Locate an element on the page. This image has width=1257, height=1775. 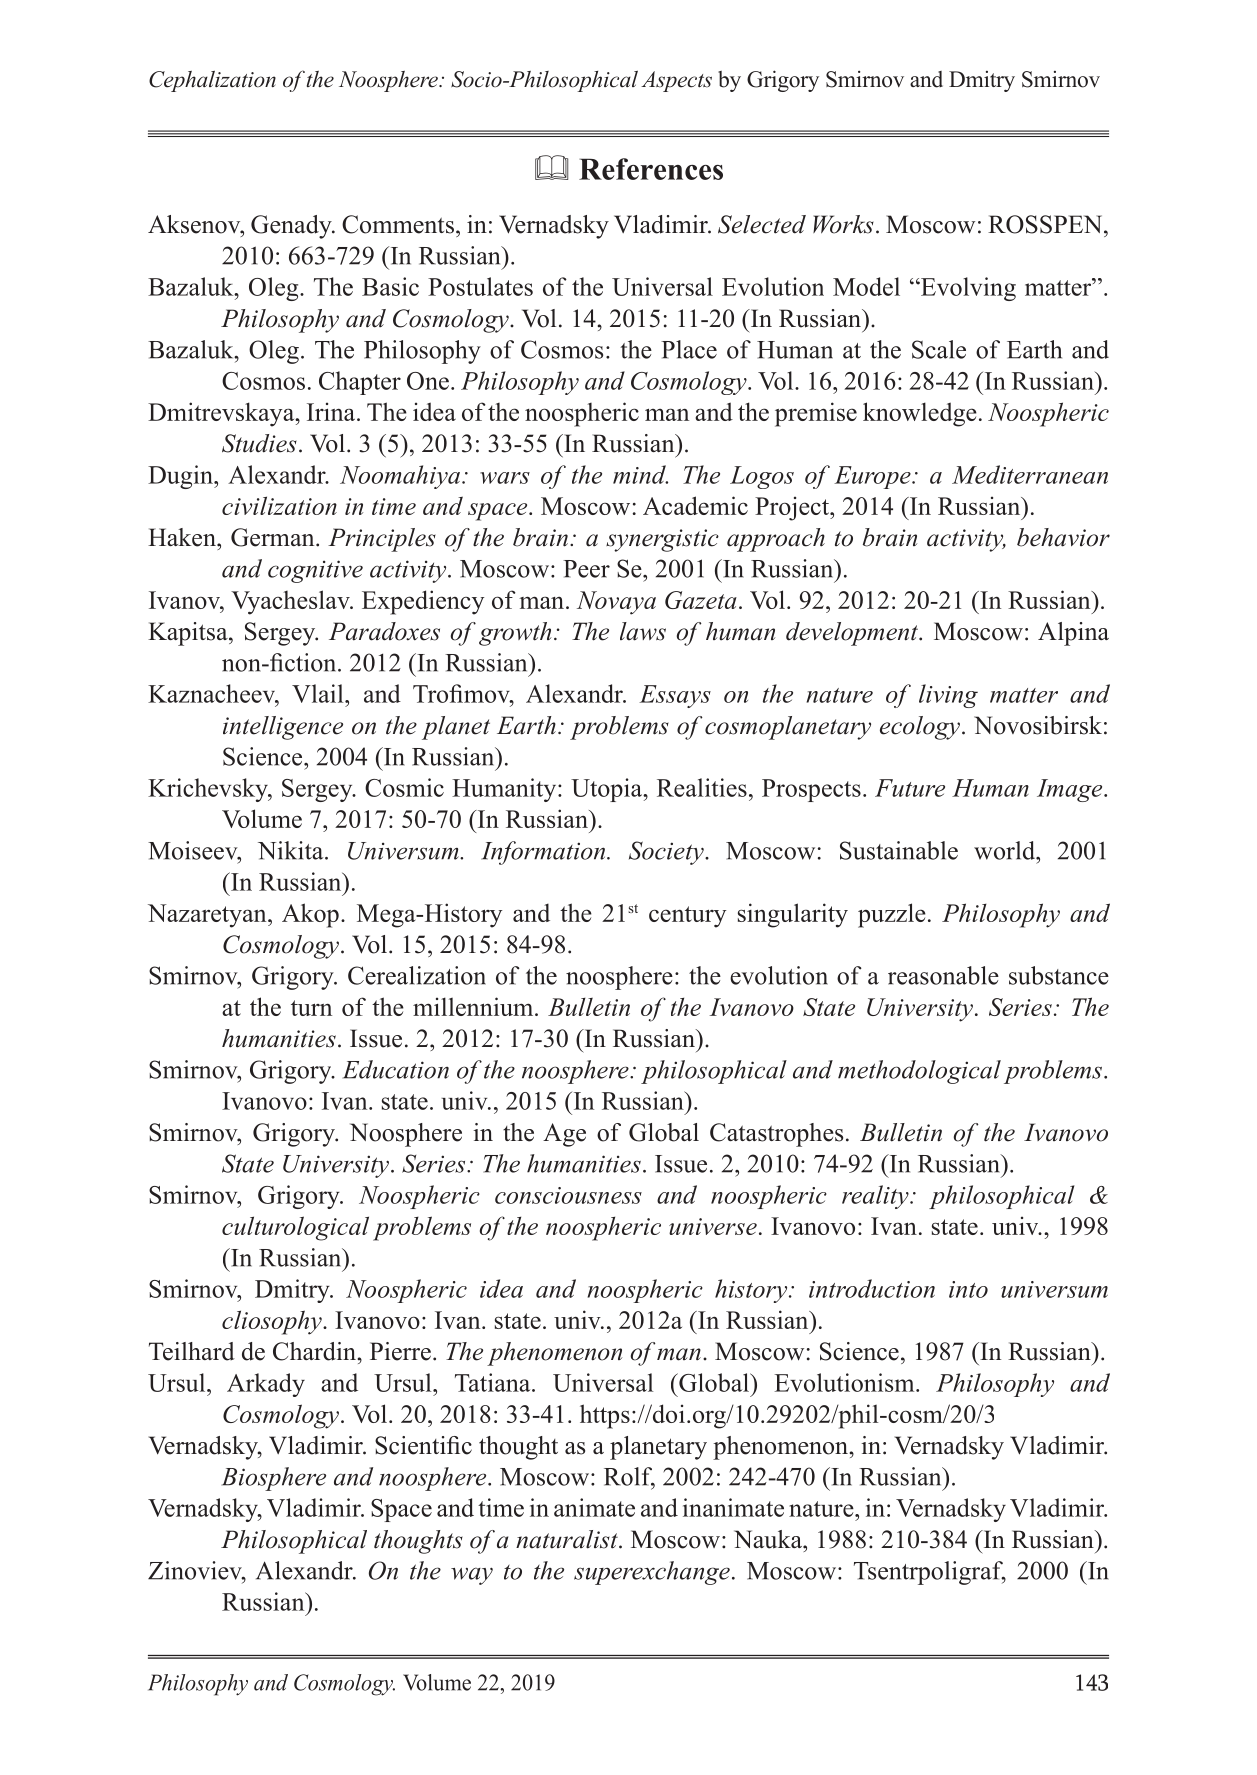
References is located at coordinates (651, 169).
